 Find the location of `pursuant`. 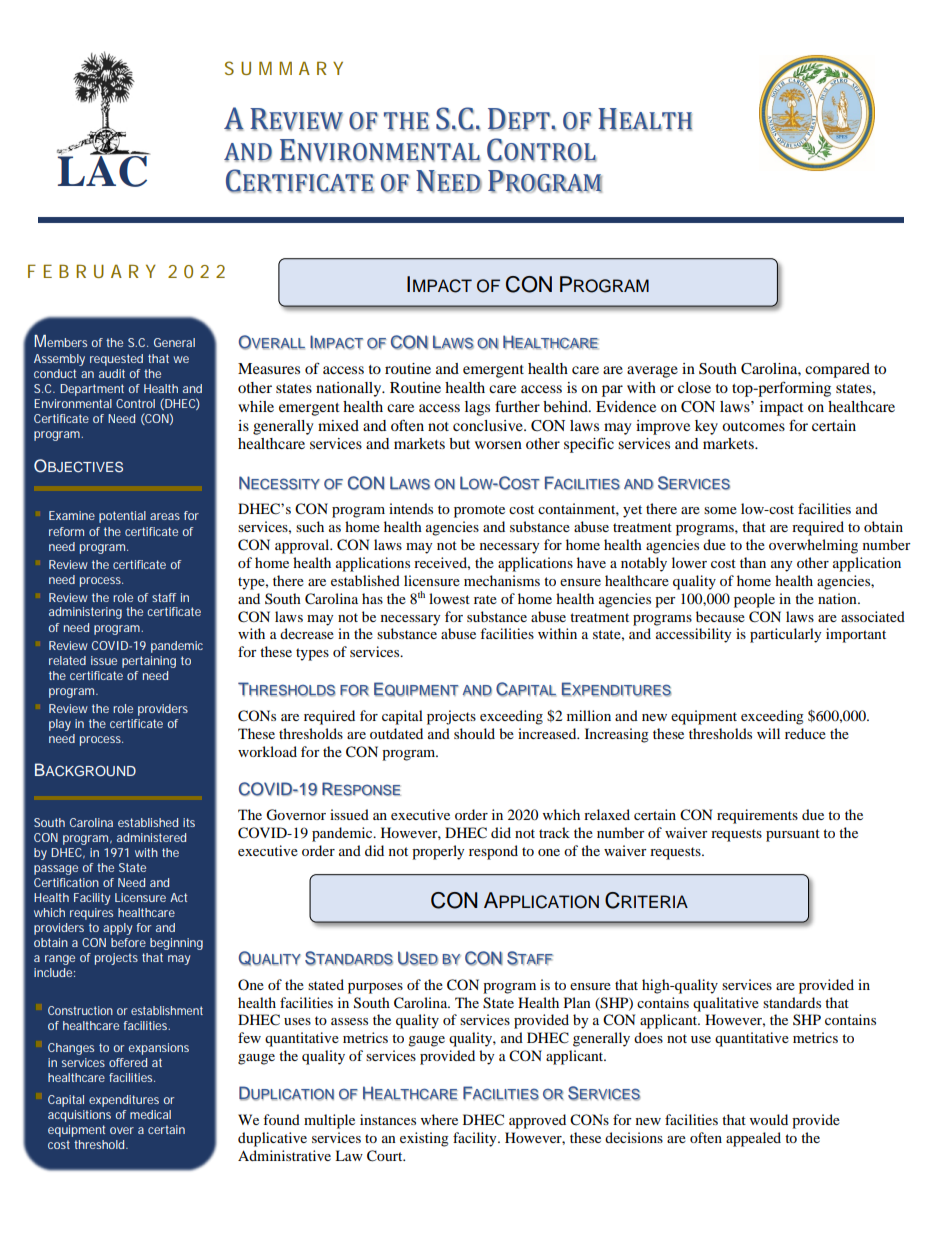

pursuant is located at coordinates (793, 835).
